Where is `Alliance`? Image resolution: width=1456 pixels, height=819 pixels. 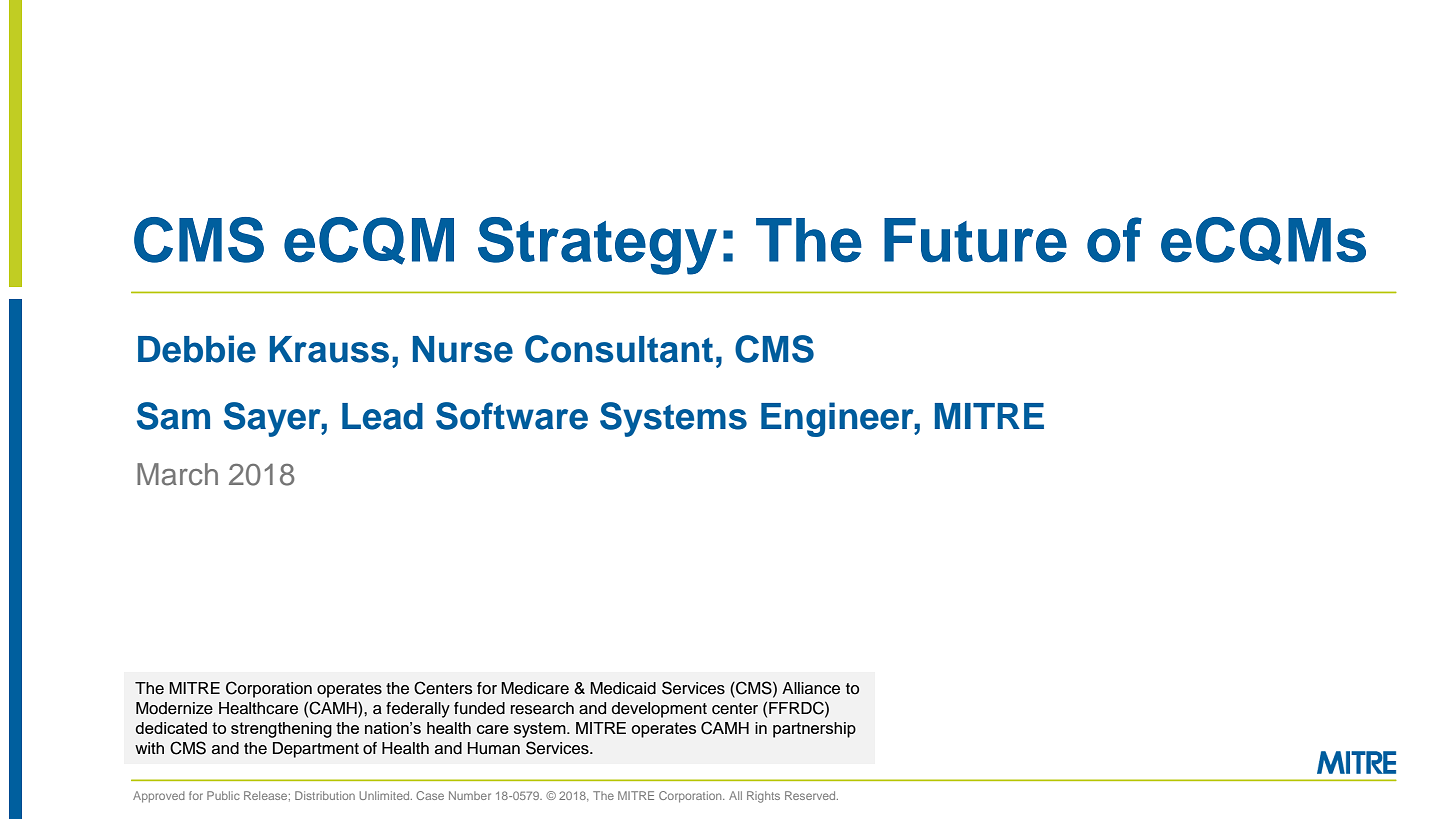
Alliance is located at coordinates (811, 688).
